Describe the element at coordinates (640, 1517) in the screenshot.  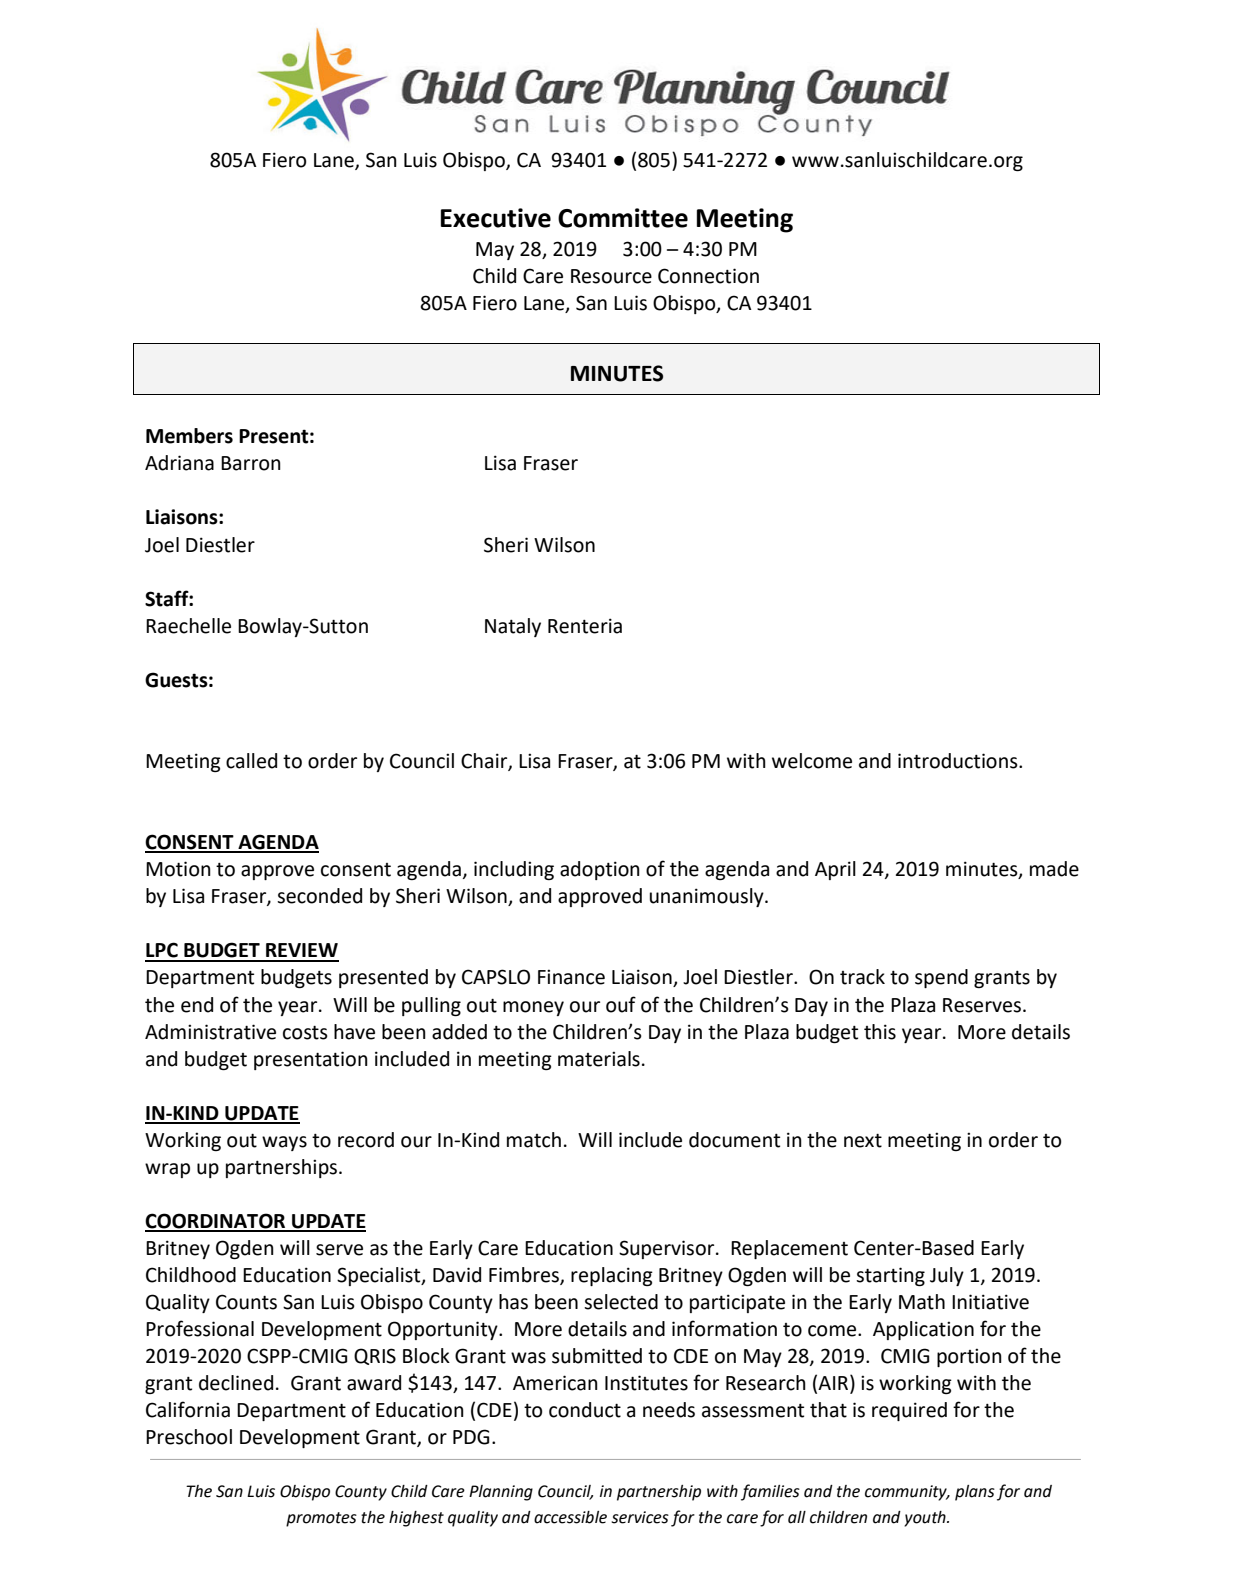
I see `services` at that location.
